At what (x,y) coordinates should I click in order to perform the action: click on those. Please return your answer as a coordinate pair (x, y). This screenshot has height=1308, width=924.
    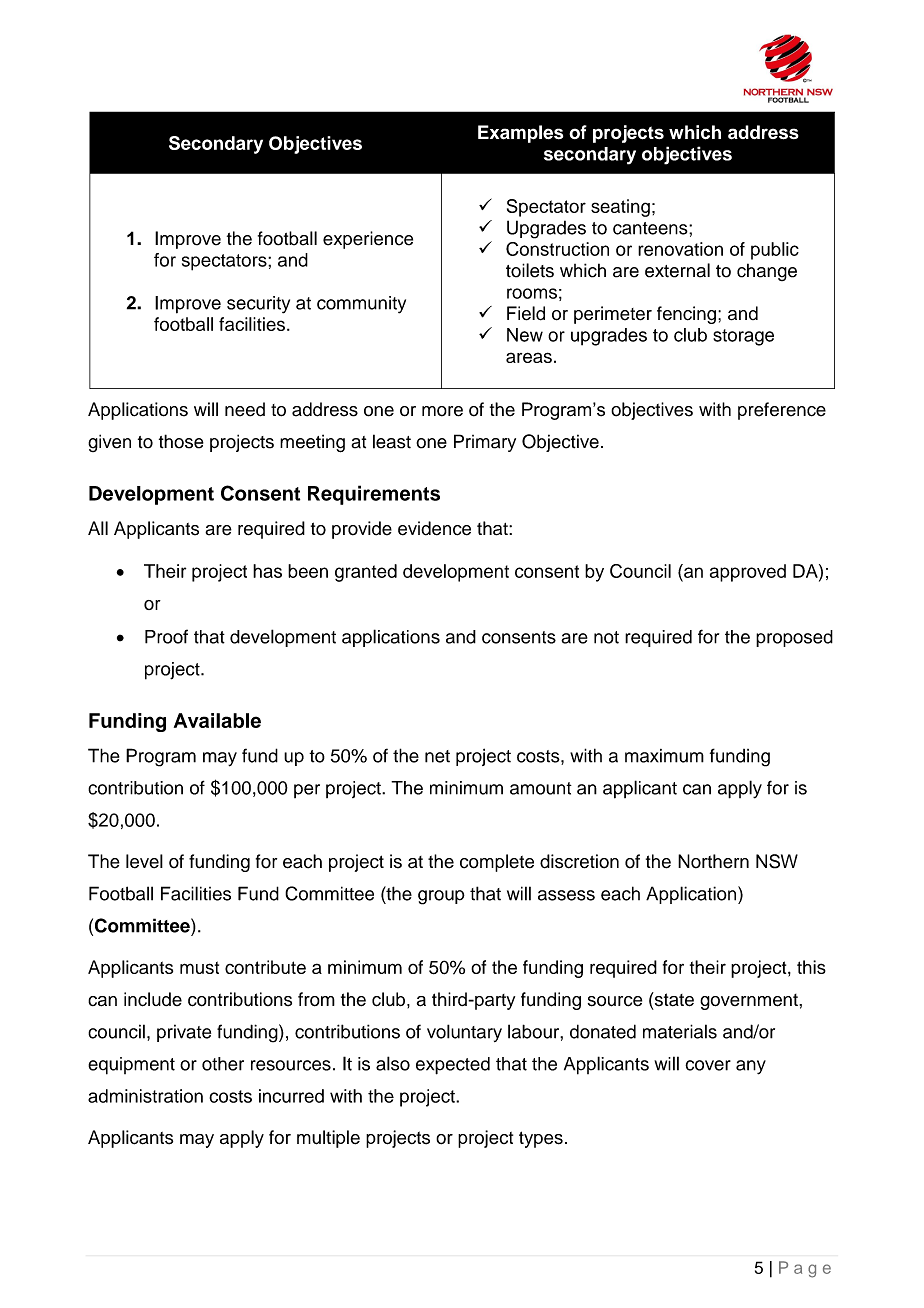
    Looking at the image, I should click on (181, 441).
